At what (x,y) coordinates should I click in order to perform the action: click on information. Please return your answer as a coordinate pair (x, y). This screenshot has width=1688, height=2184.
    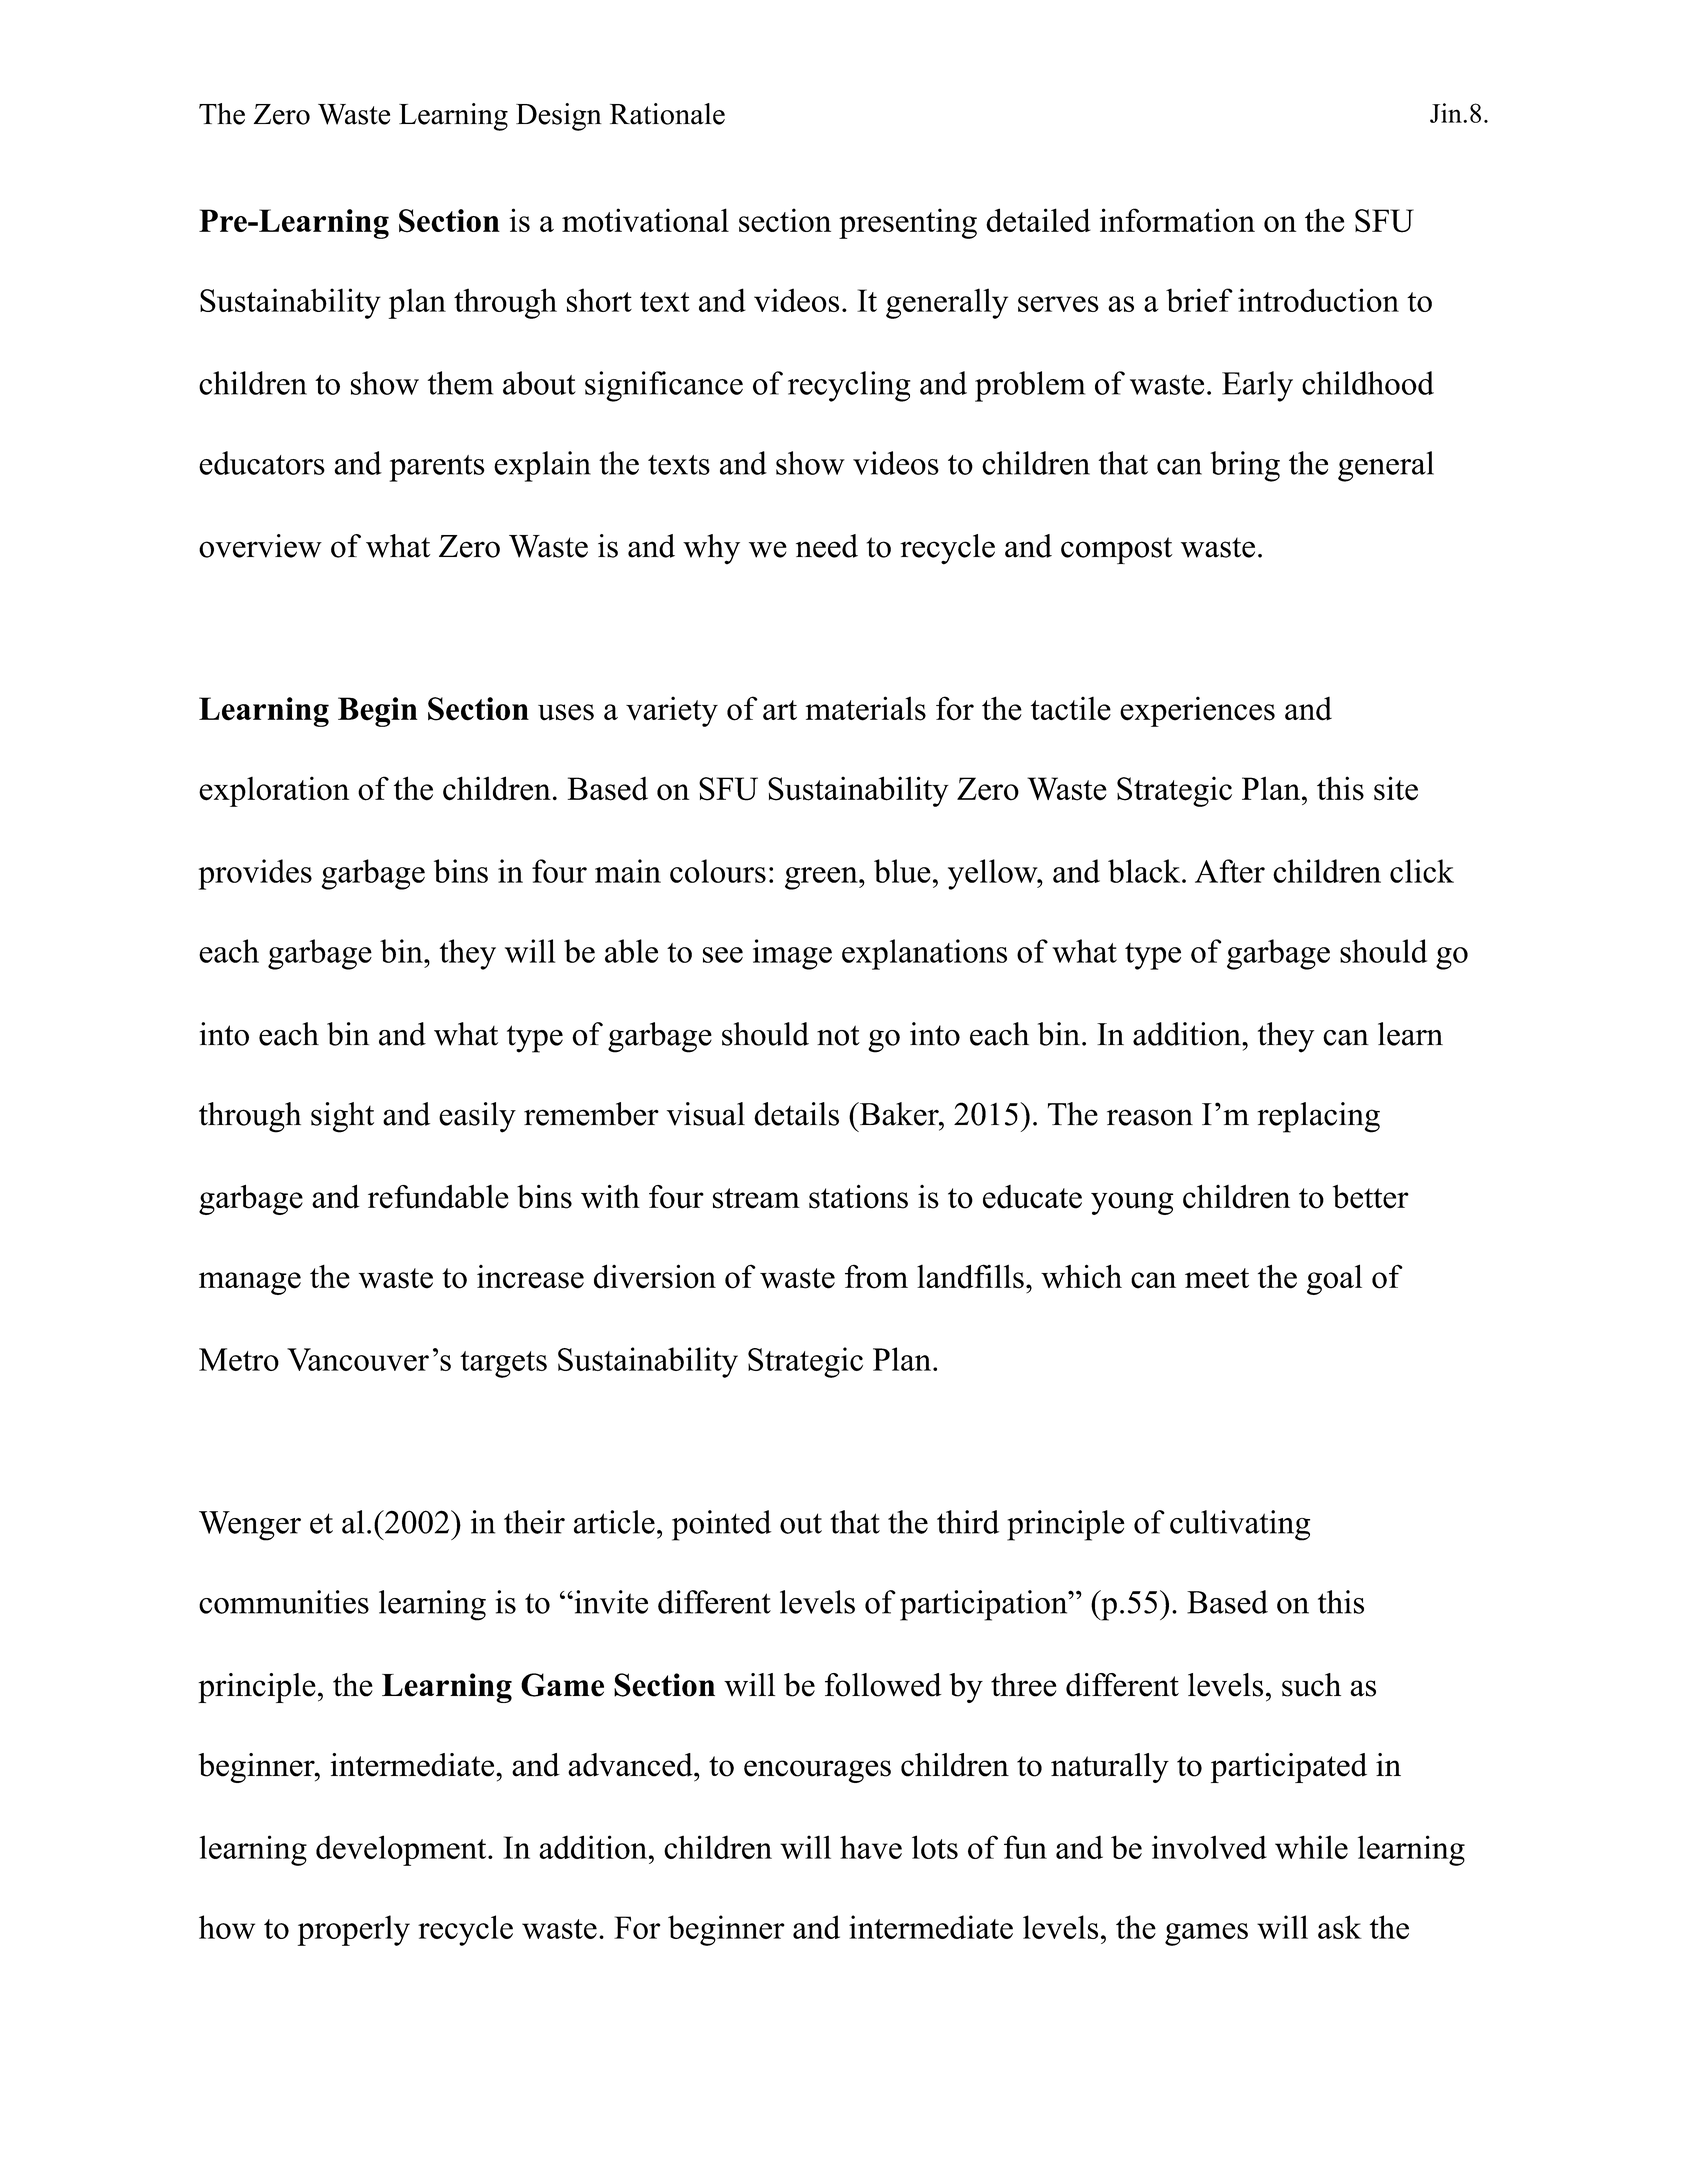
    Looking at the image, I should click on (1177, 220).
